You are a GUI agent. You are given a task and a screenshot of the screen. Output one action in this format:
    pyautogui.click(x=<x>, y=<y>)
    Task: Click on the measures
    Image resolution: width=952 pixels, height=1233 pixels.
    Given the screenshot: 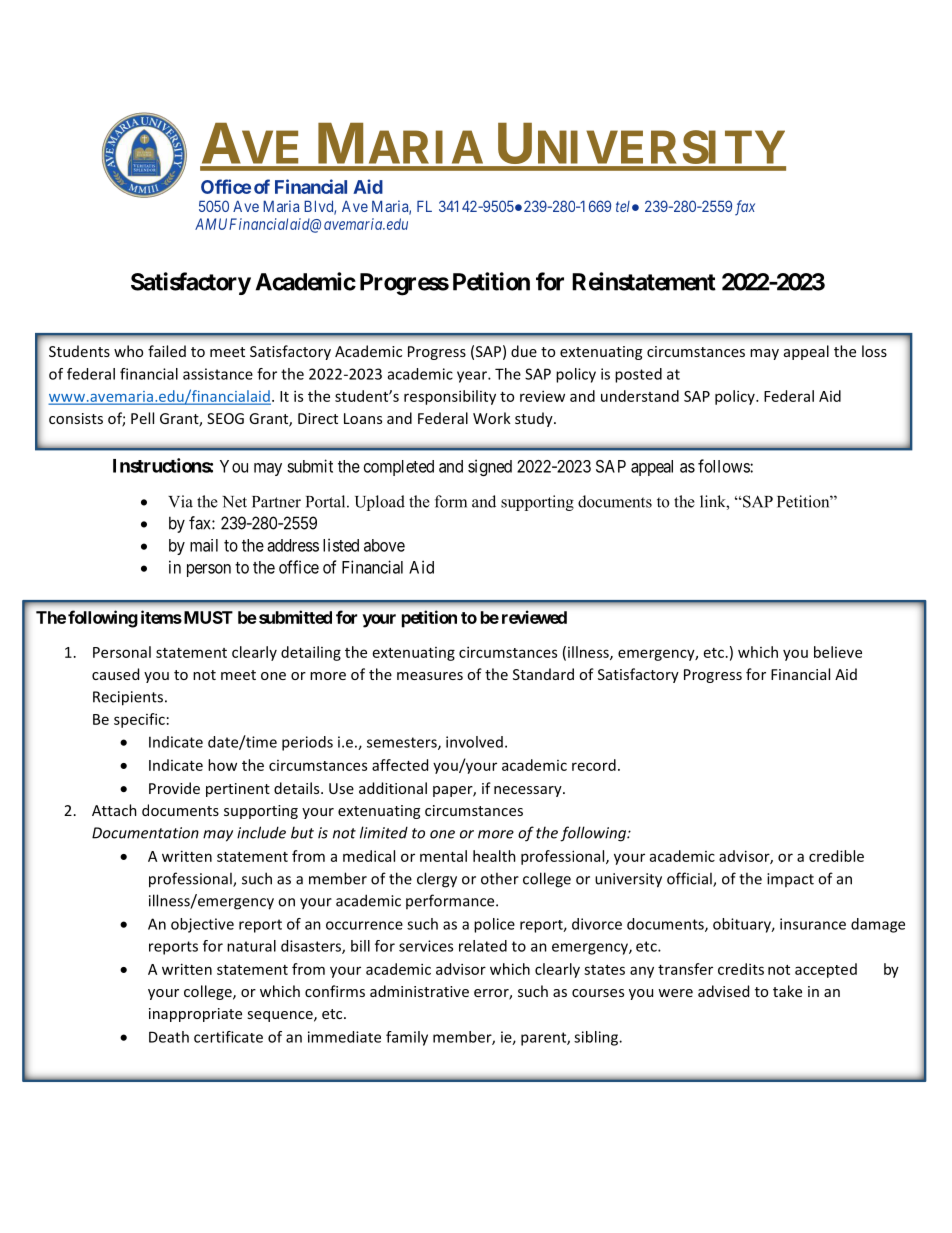 What is the action you would take?
    pyautogui.click(x=430, y=676)
